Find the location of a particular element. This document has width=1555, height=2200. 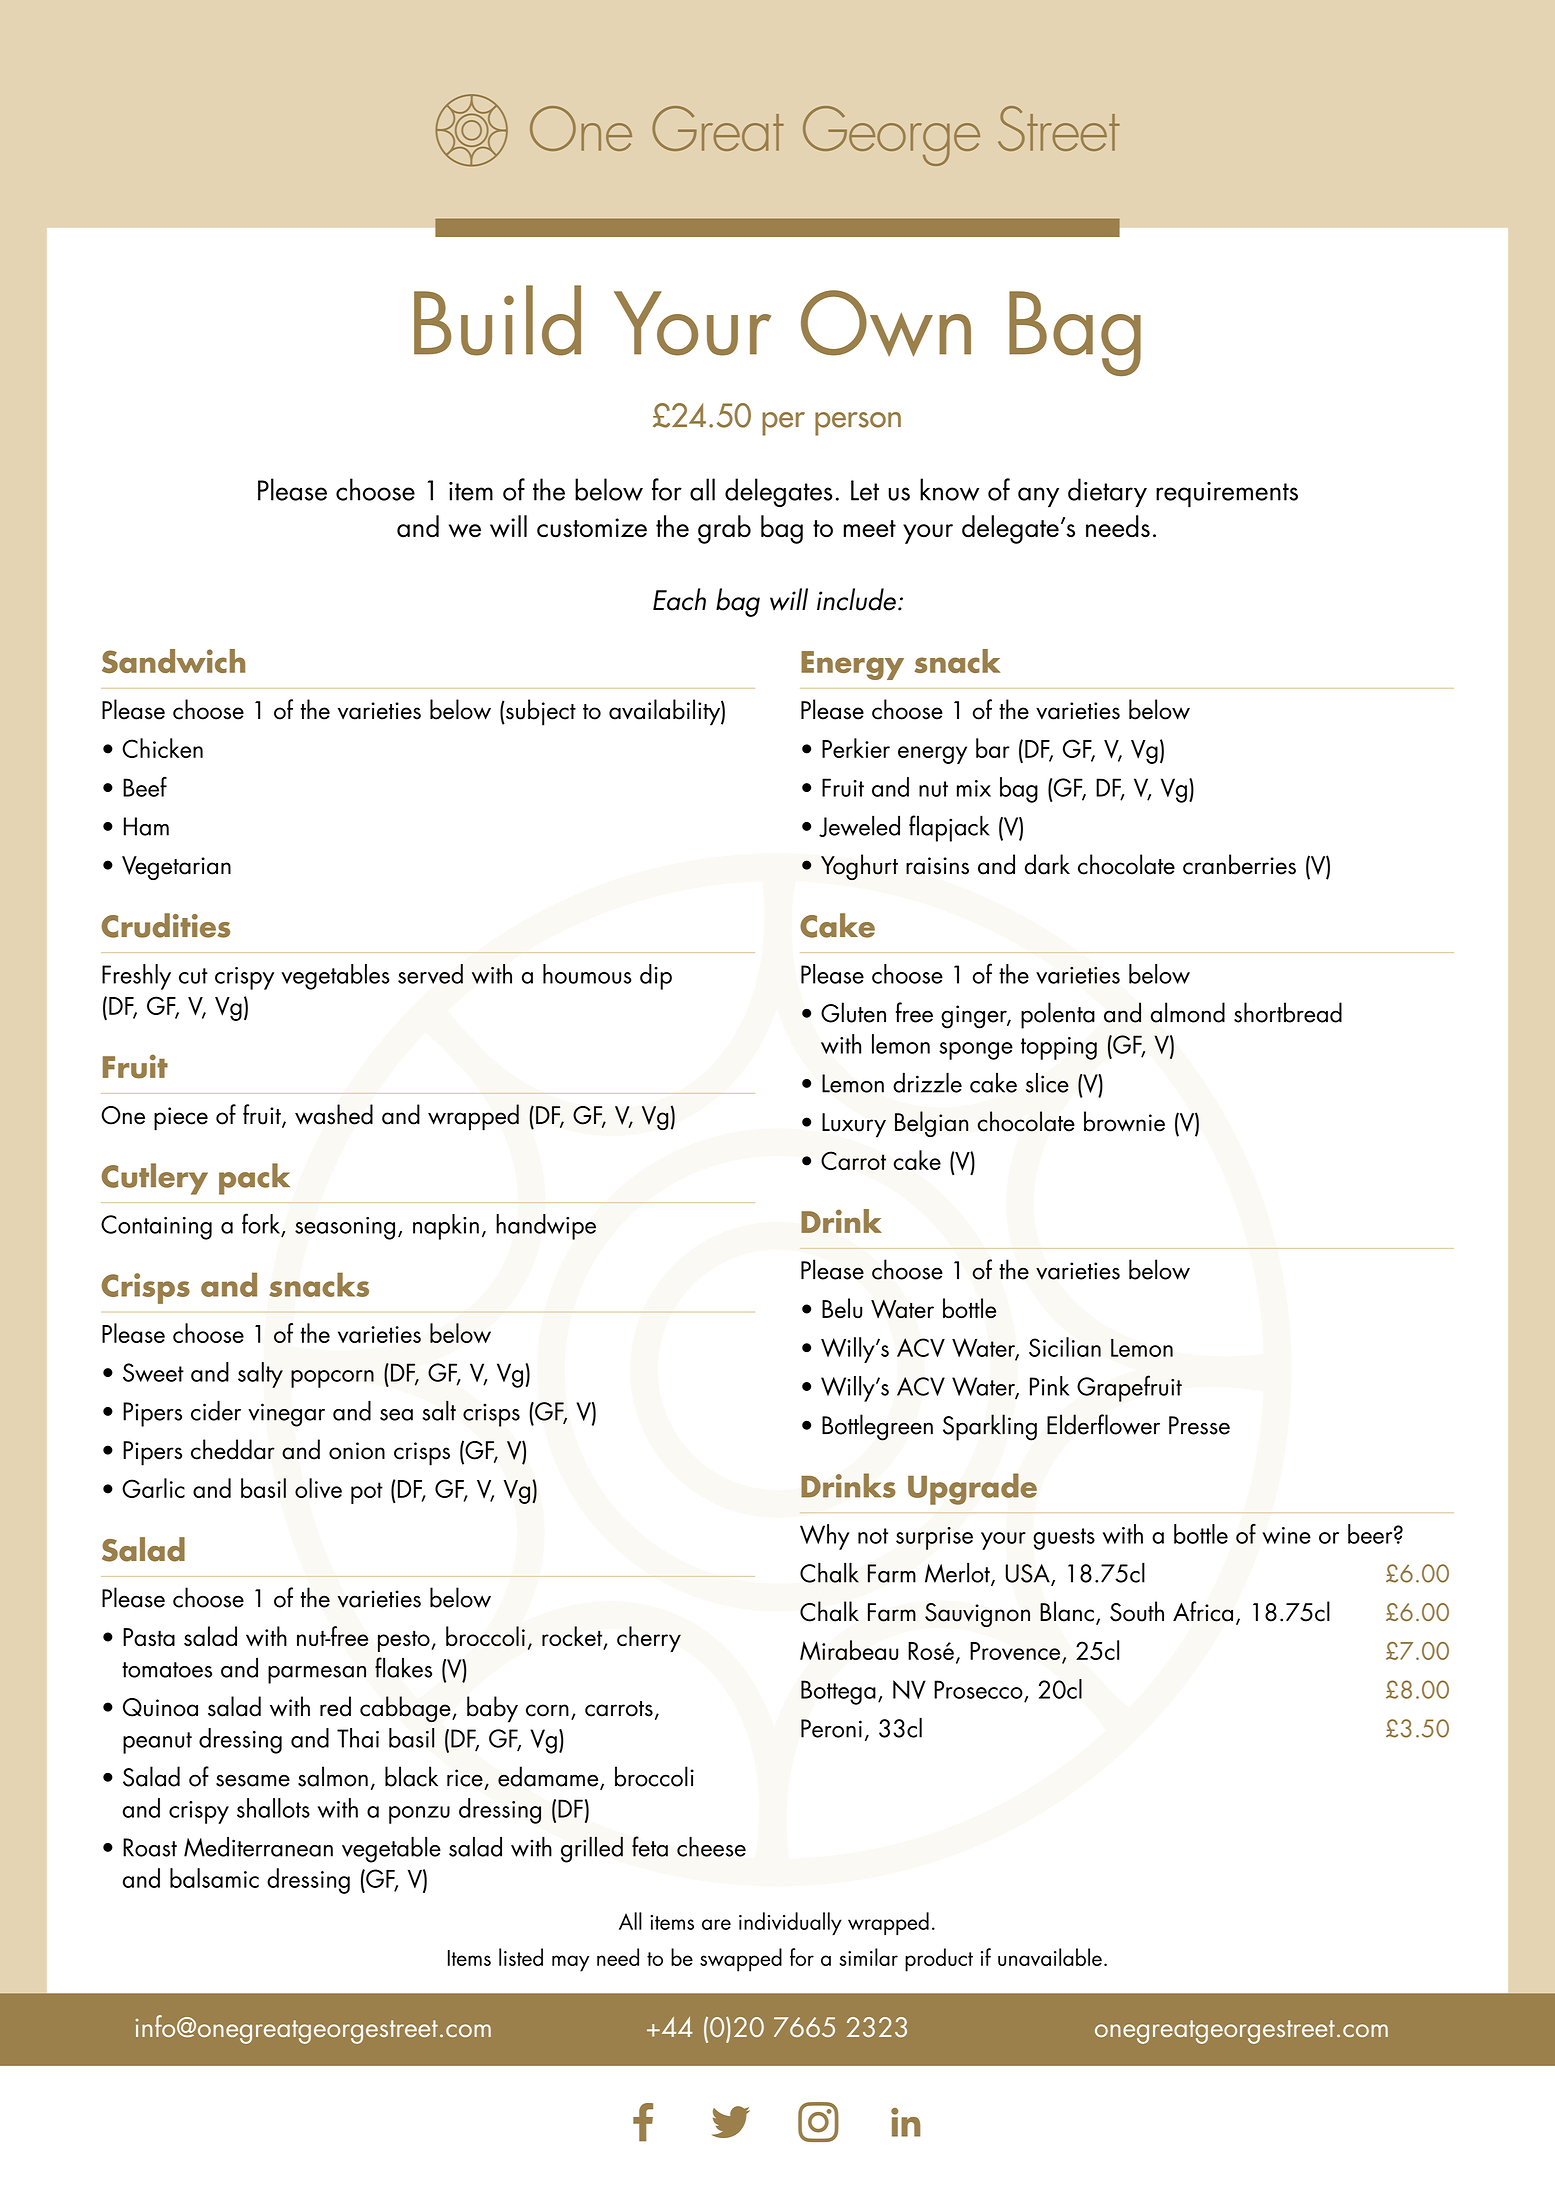

Sicilian is located at coordinates (1065, 1347).
